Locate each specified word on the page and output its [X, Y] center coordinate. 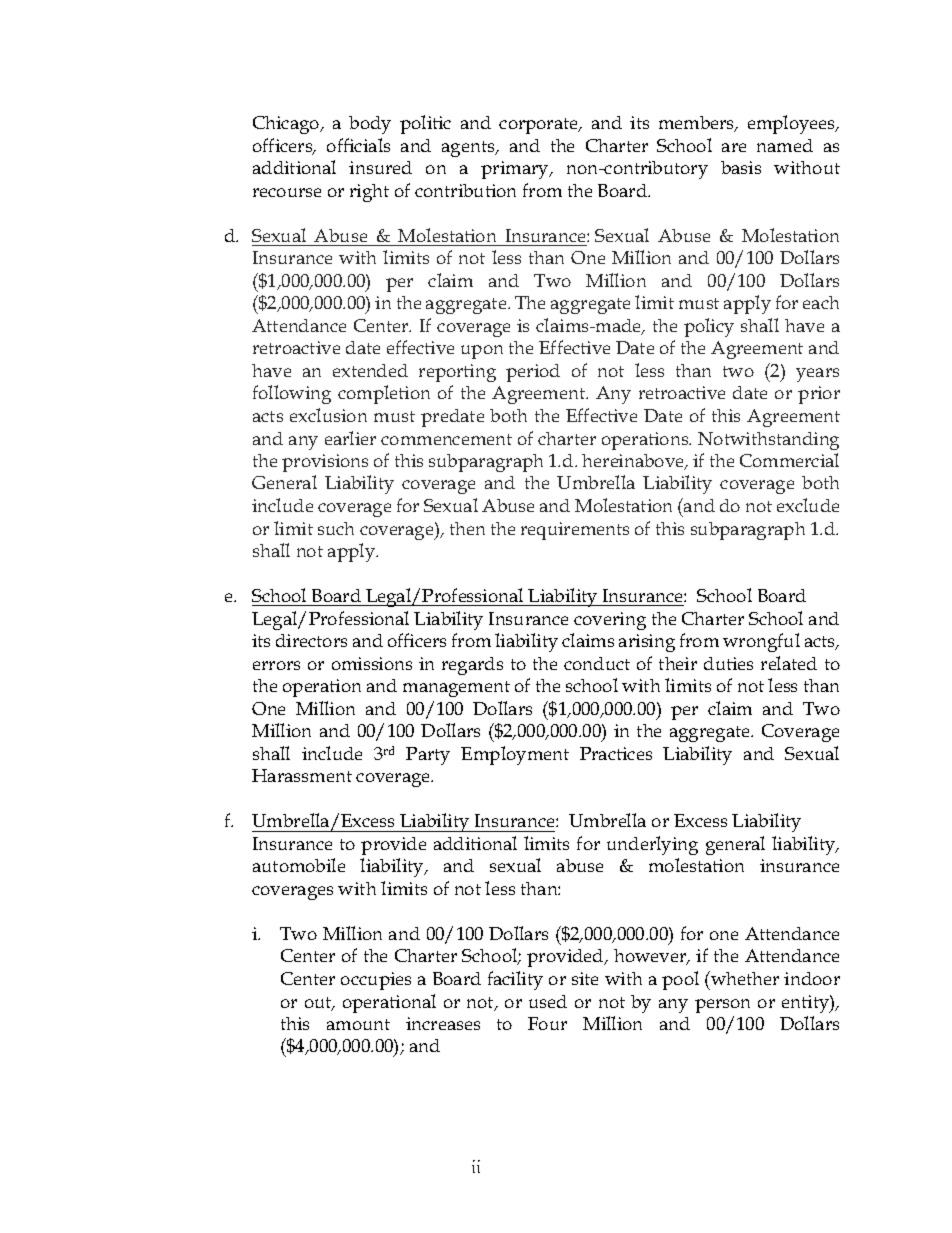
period [533, 373]
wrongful [761, 642]
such [336, 528]
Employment [515, 755]
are [734, 147]
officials [358, 145]
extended [370, 370]
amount [358, 1024]
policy [709, 327]
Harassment [302, 775]
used [548, 1001]
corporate [540, 126]
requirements [575, 531]
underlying [652, 845]
